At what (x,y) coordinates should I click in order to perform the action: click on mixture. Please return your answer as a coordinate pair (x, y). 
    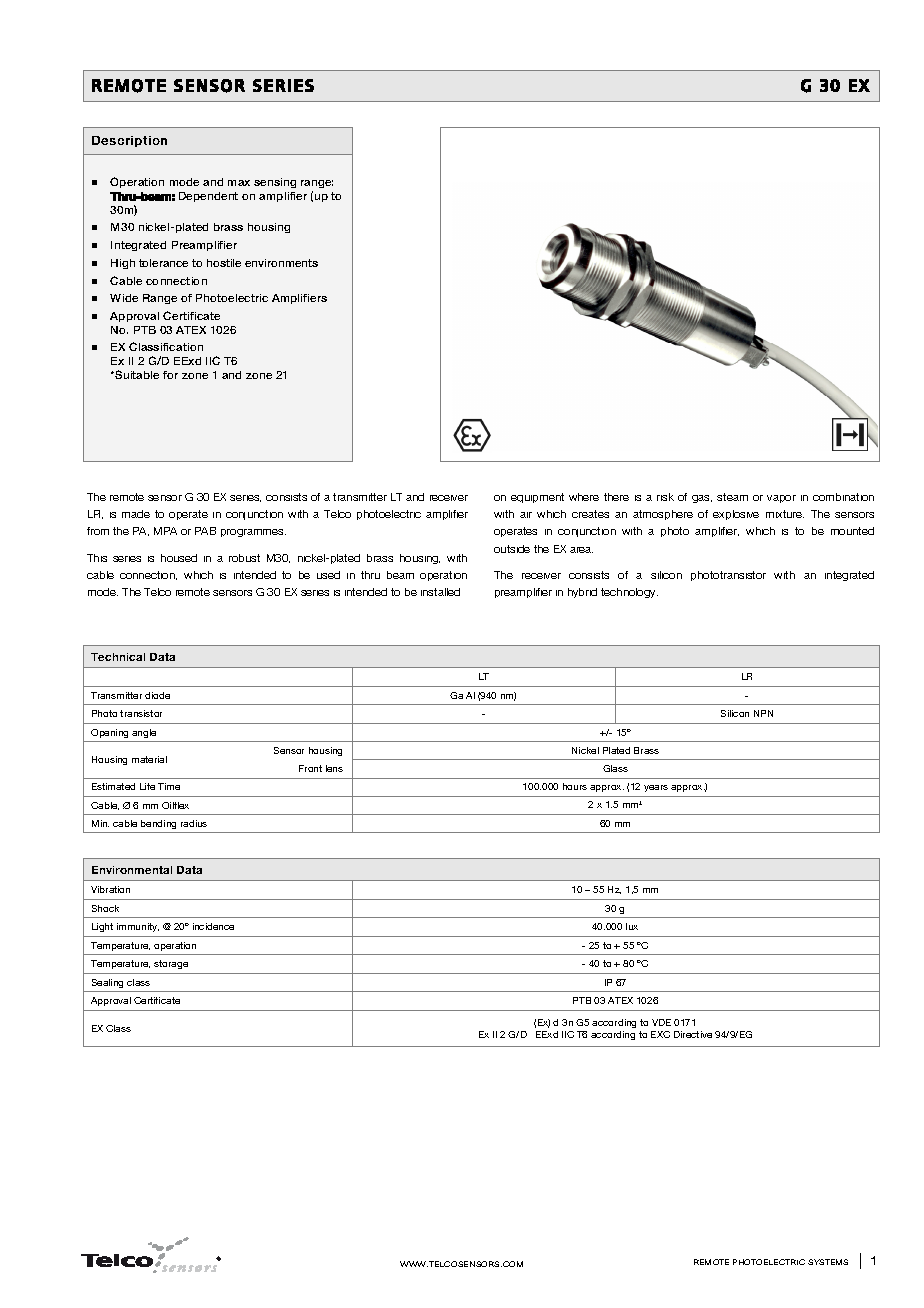
    Looking at the image, I should click on (785, 514).
